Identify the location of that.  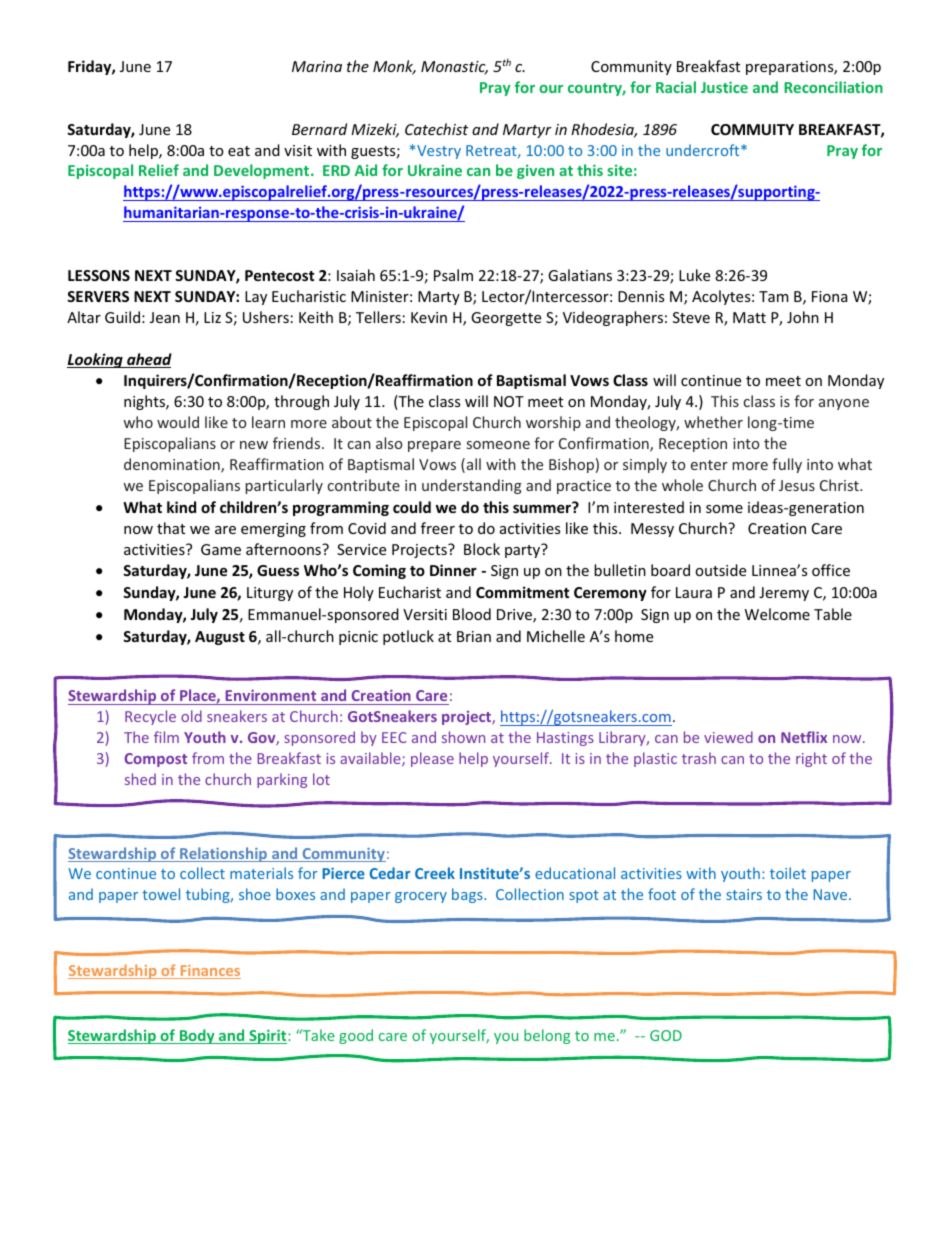
(171, 528).
